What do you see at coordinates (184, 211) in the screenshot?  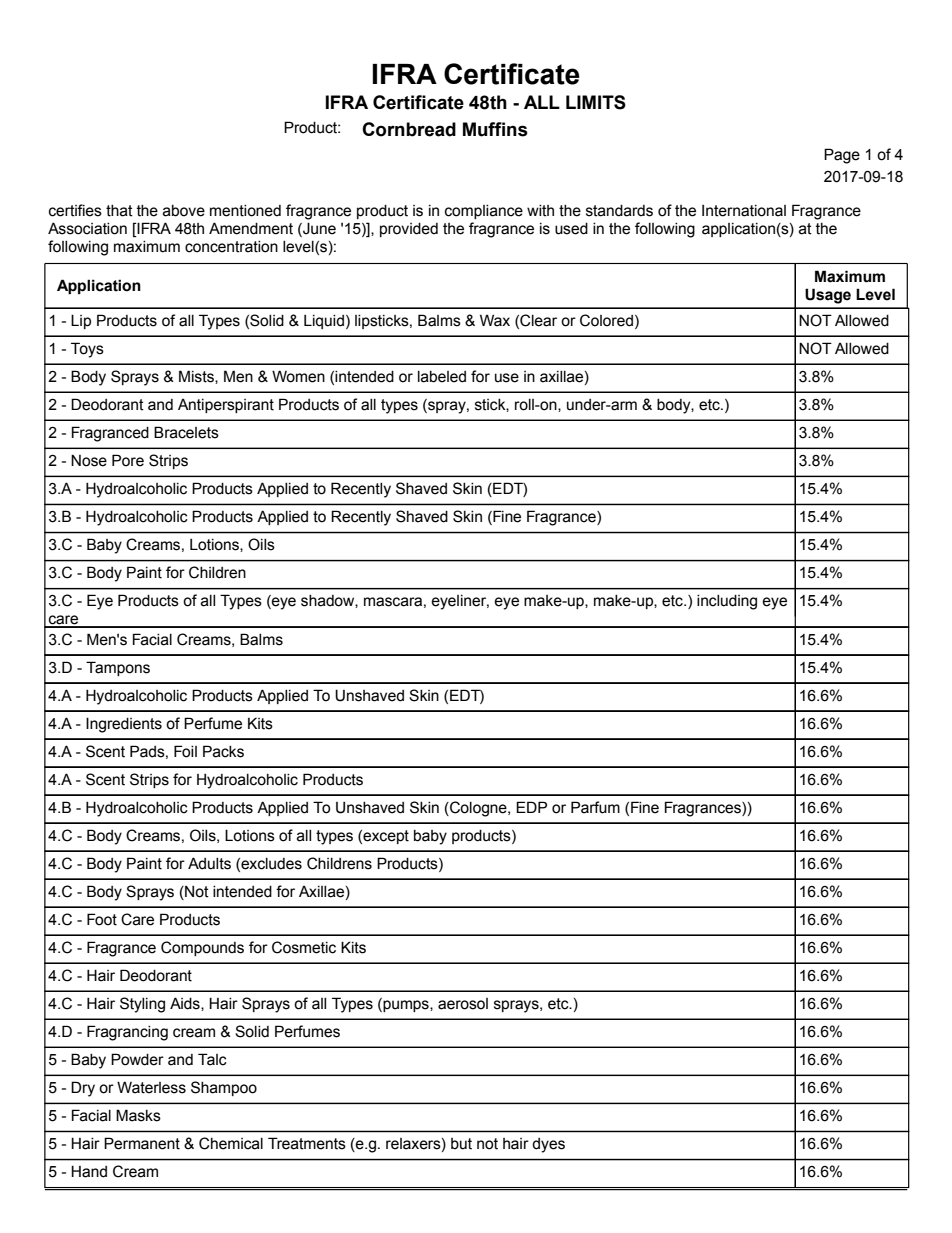 I see `above` at bounding box center [184, 211].
